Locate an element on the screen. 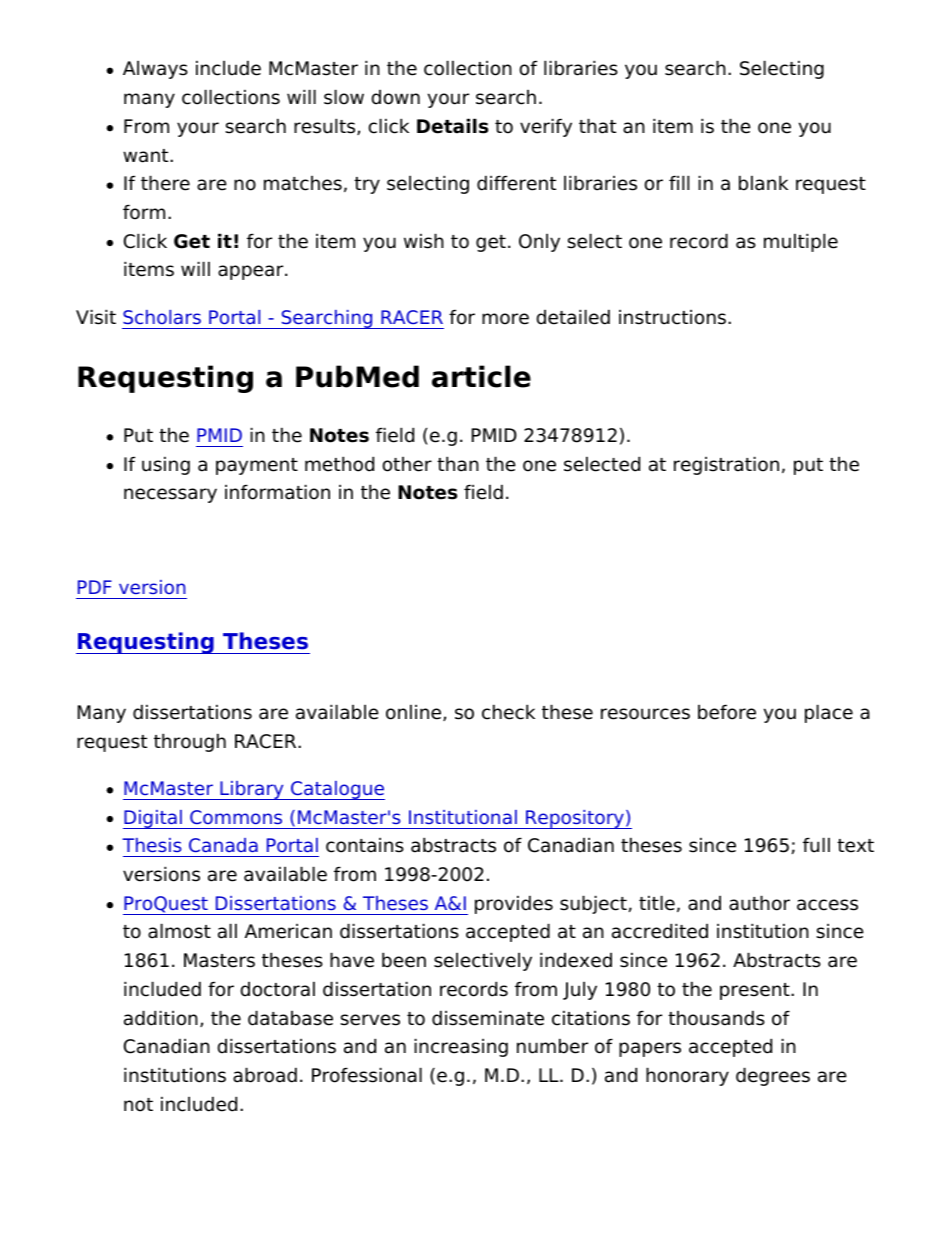  full is located at coordinates (816, 845).
